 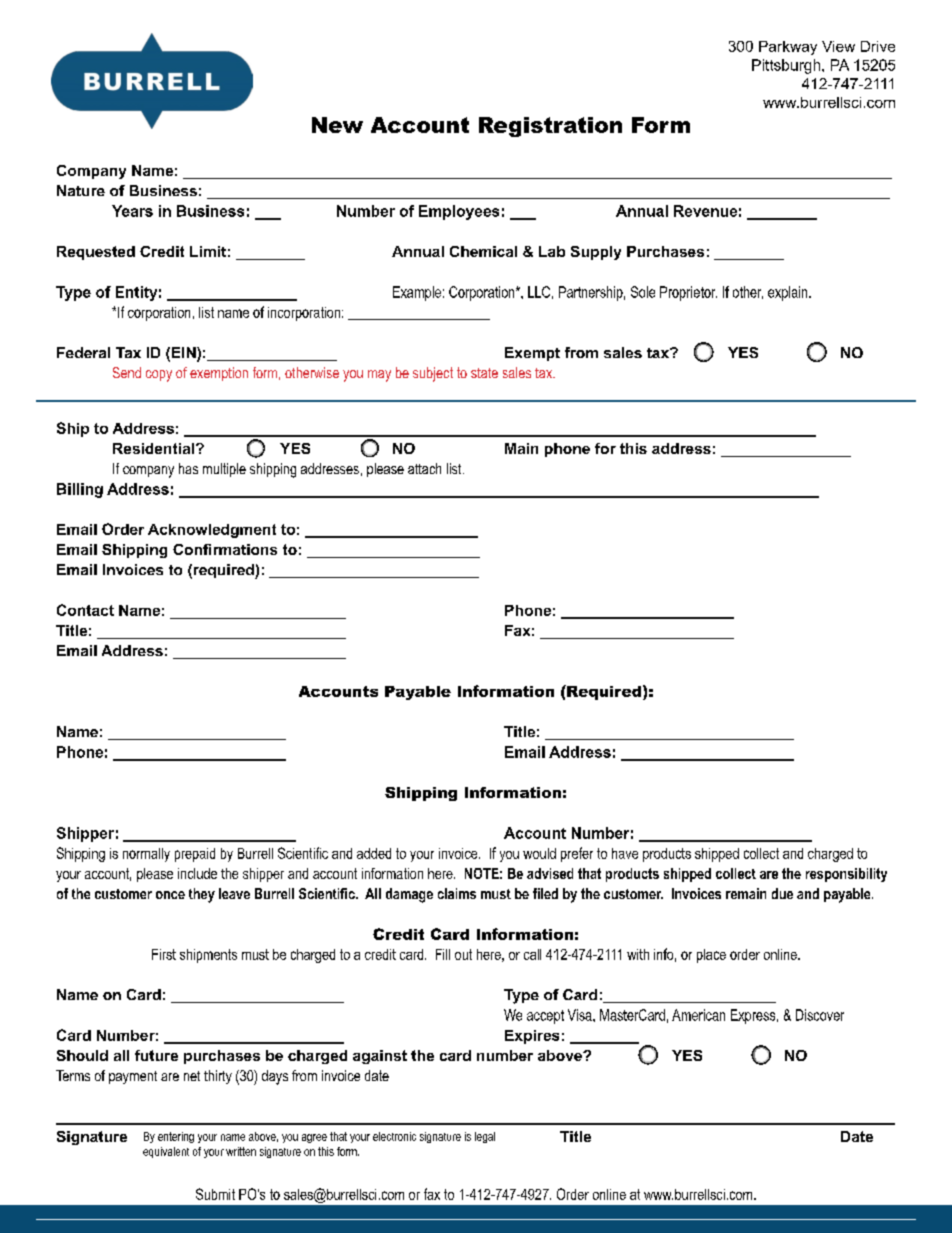 What do you see at coordinates (166, 1152) in the image?
I see `equivalent` at bounding box center [166, 1152].
